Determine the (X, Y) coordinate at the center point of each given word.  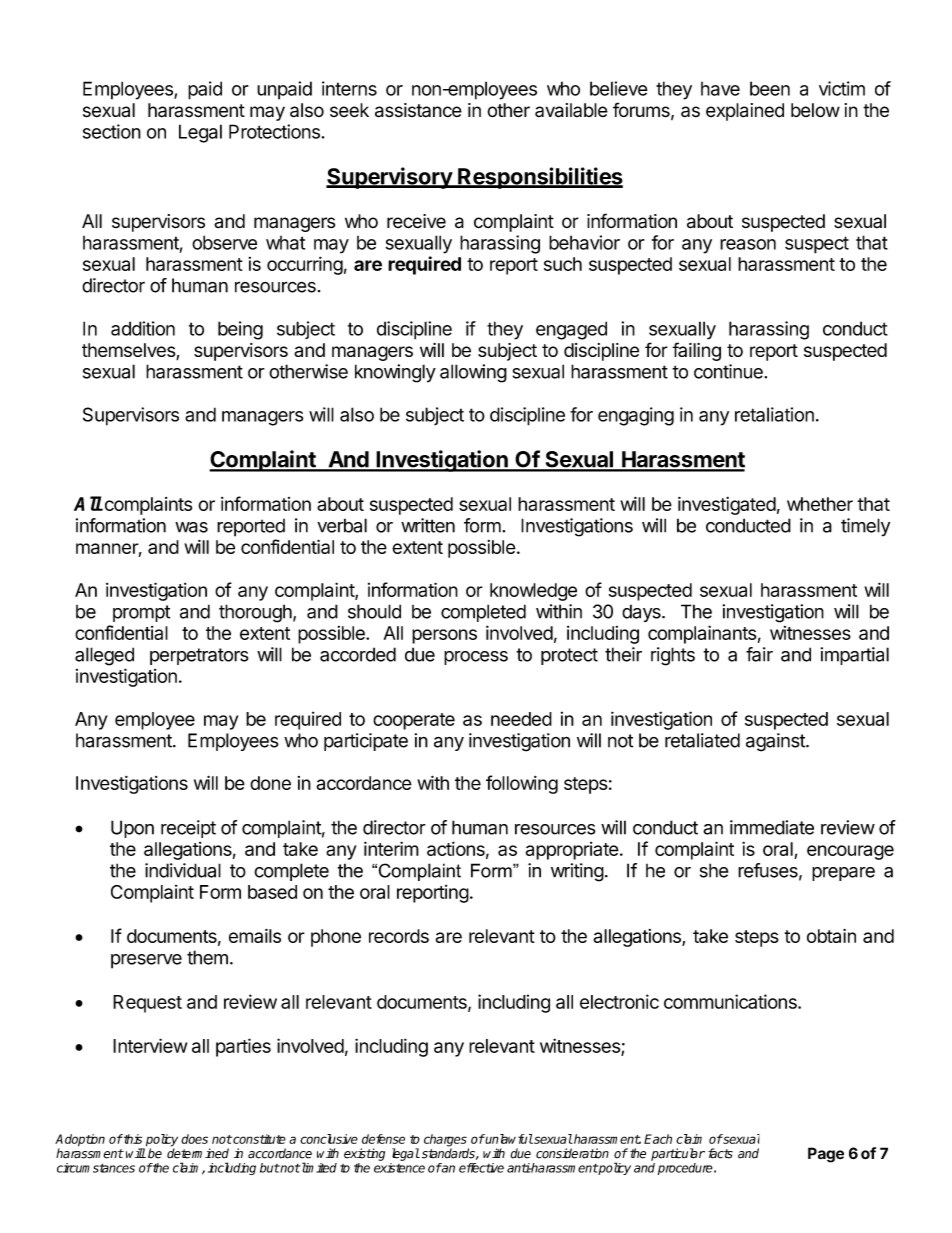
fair (759, 654)
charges (446, 1141)
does (194, 1139)
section (112, 131)
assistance (418, 110)
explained (745, 112)
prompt (141, 613)
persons (444, 636)
